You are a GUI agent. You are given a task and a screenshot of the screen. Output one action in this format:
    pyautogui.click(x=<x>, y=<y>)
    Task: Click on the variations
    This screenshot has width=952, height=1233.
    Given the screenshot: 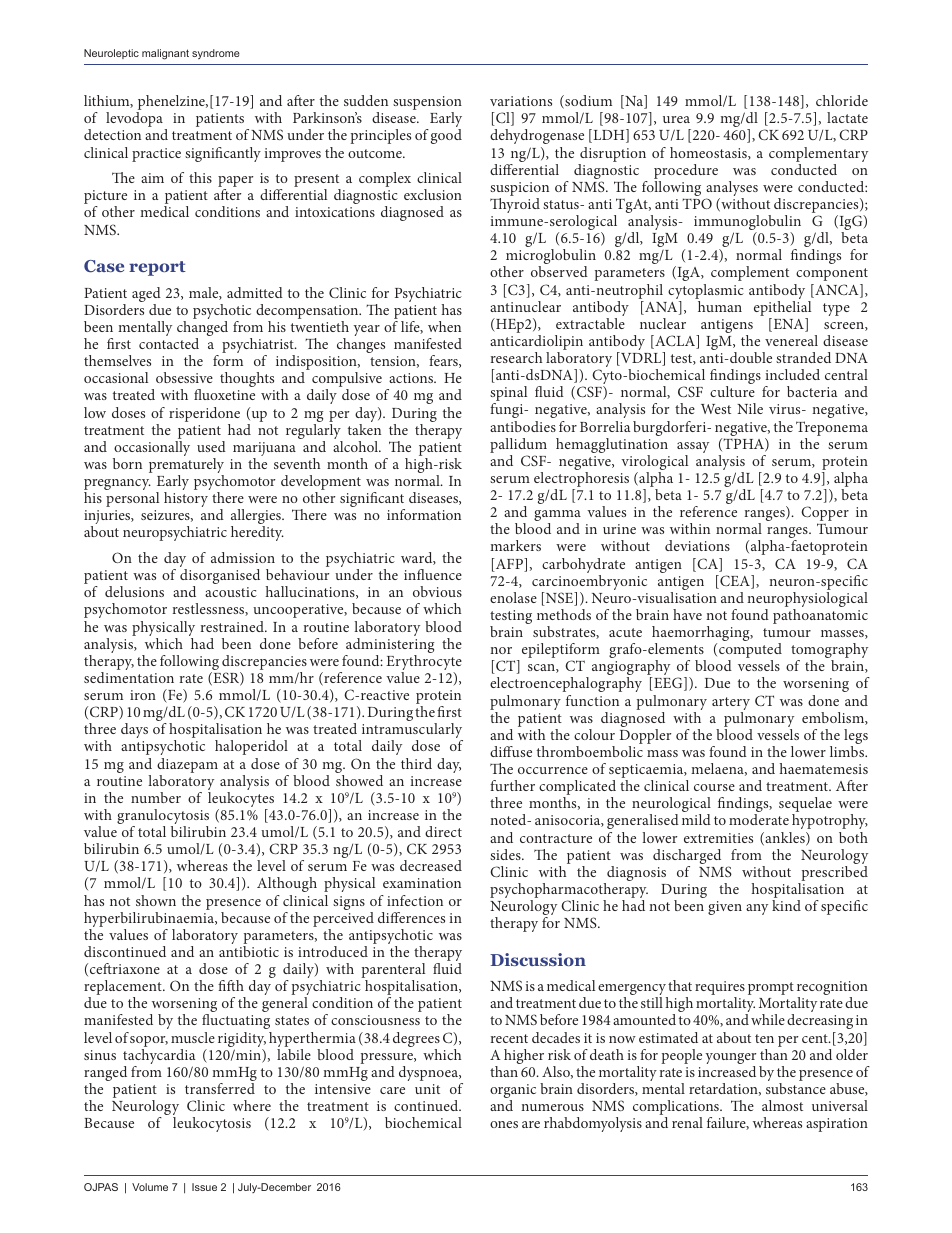 What is the action you would take?
    pyautogui.click(x=521, y=101)
